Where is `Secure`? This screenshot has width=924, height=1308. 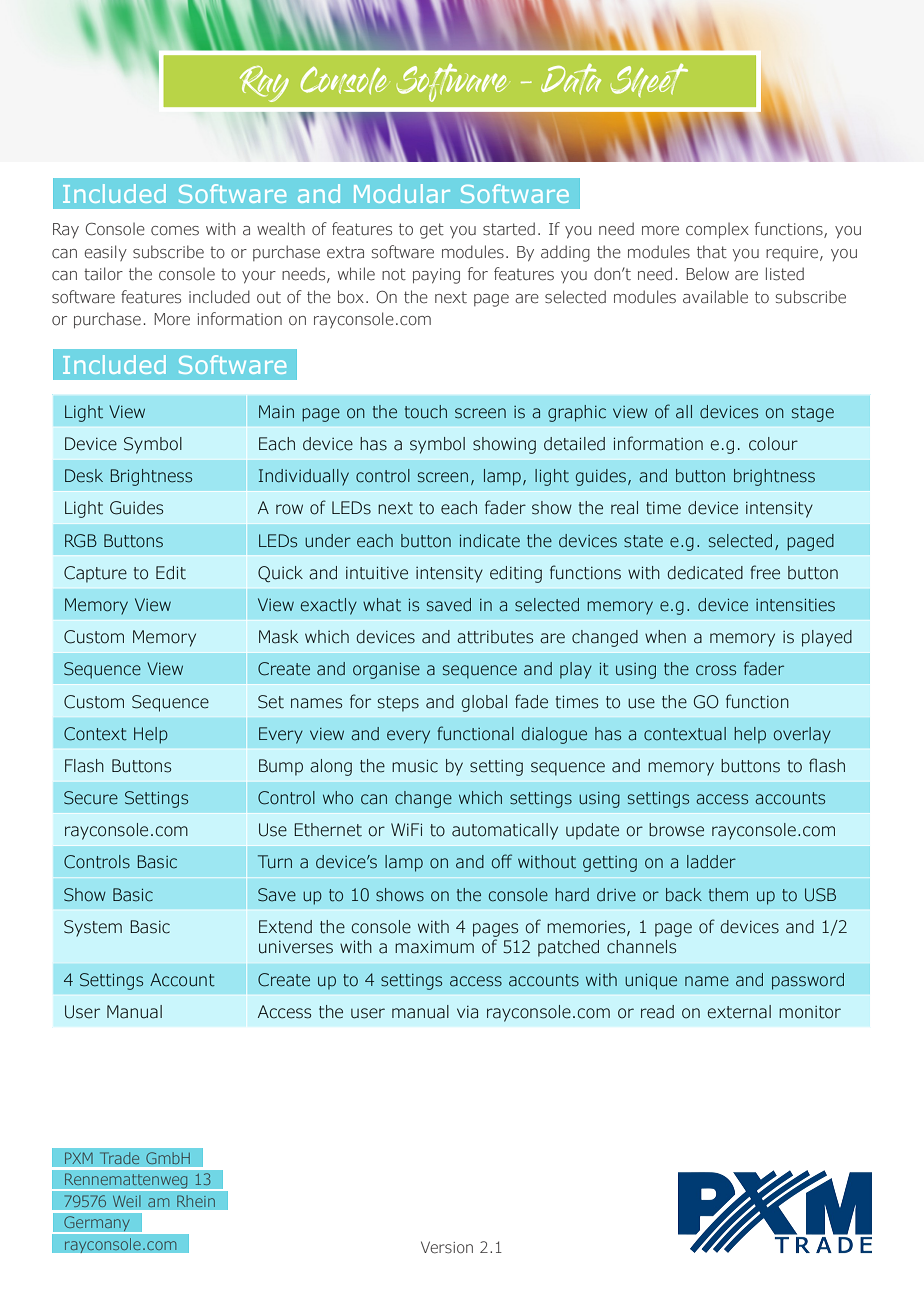 Secure is located at coordinates (91, 798).
